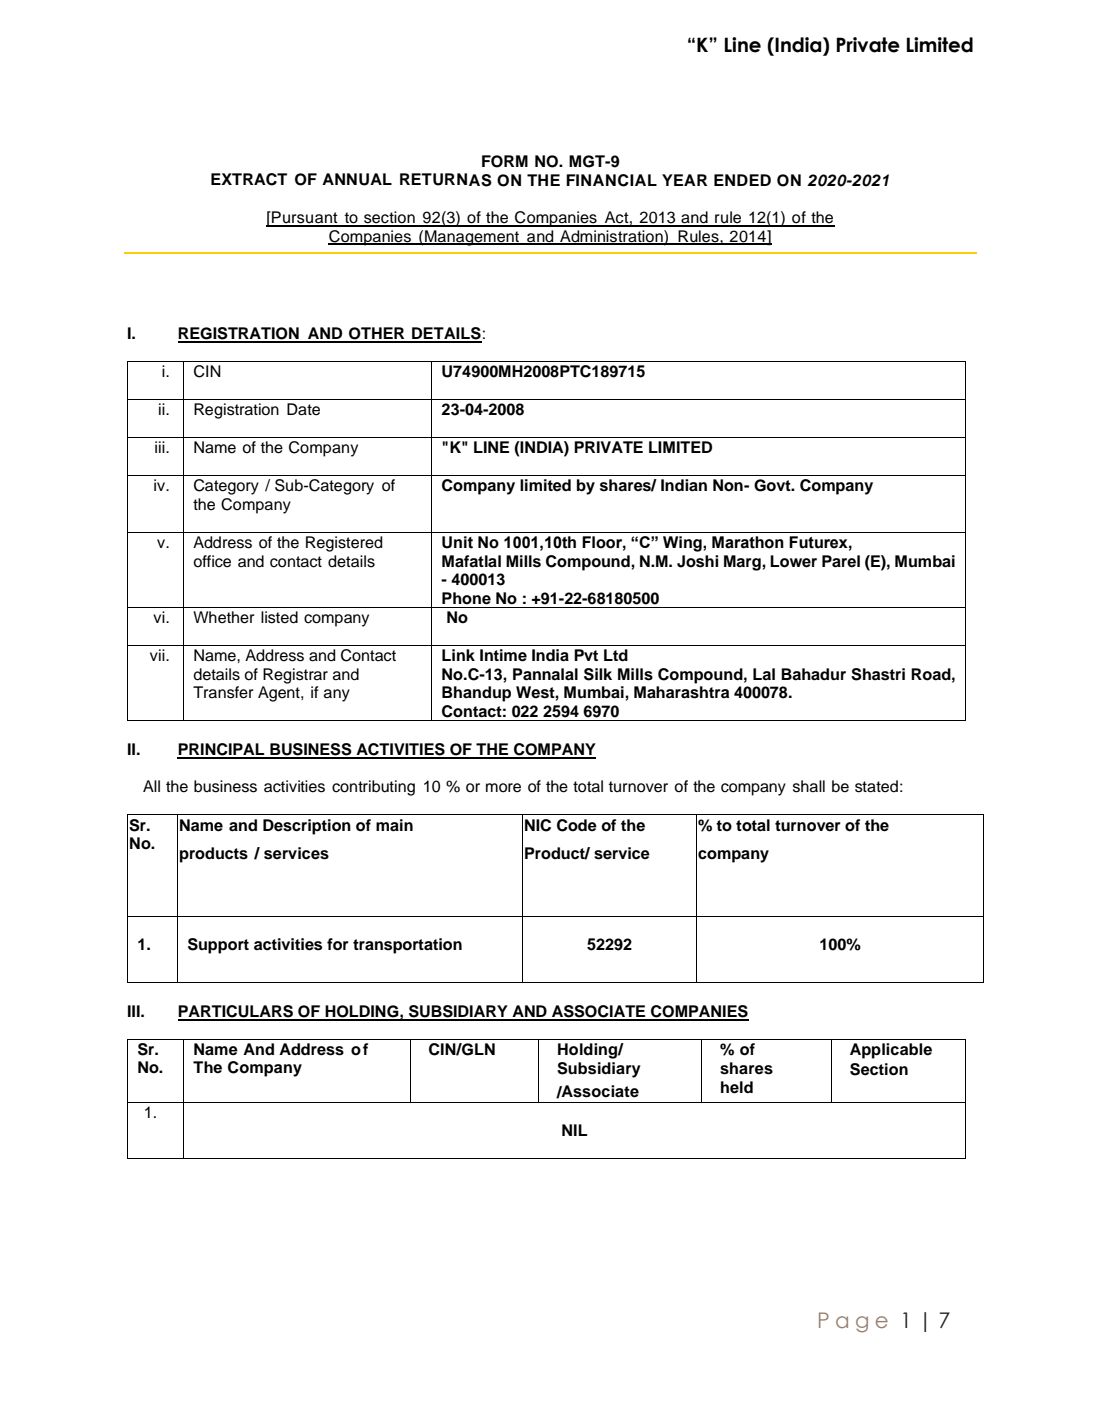 The width and height of the screenshot is (1098, 1421). I want to click on EXTRACT, so click(249, 179).
